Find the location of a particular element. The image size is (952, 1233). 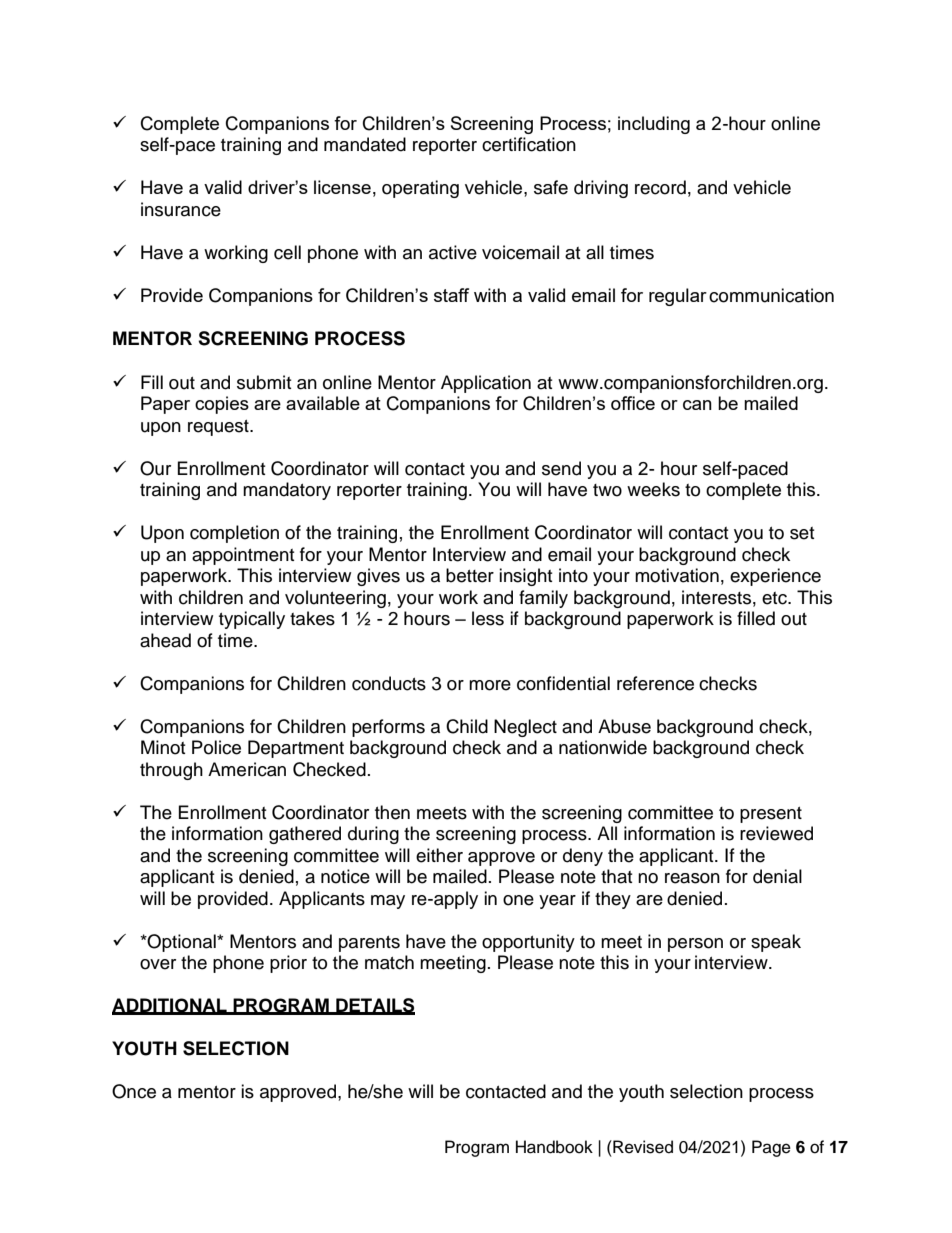

etc is located at coordinates (775, 598).
